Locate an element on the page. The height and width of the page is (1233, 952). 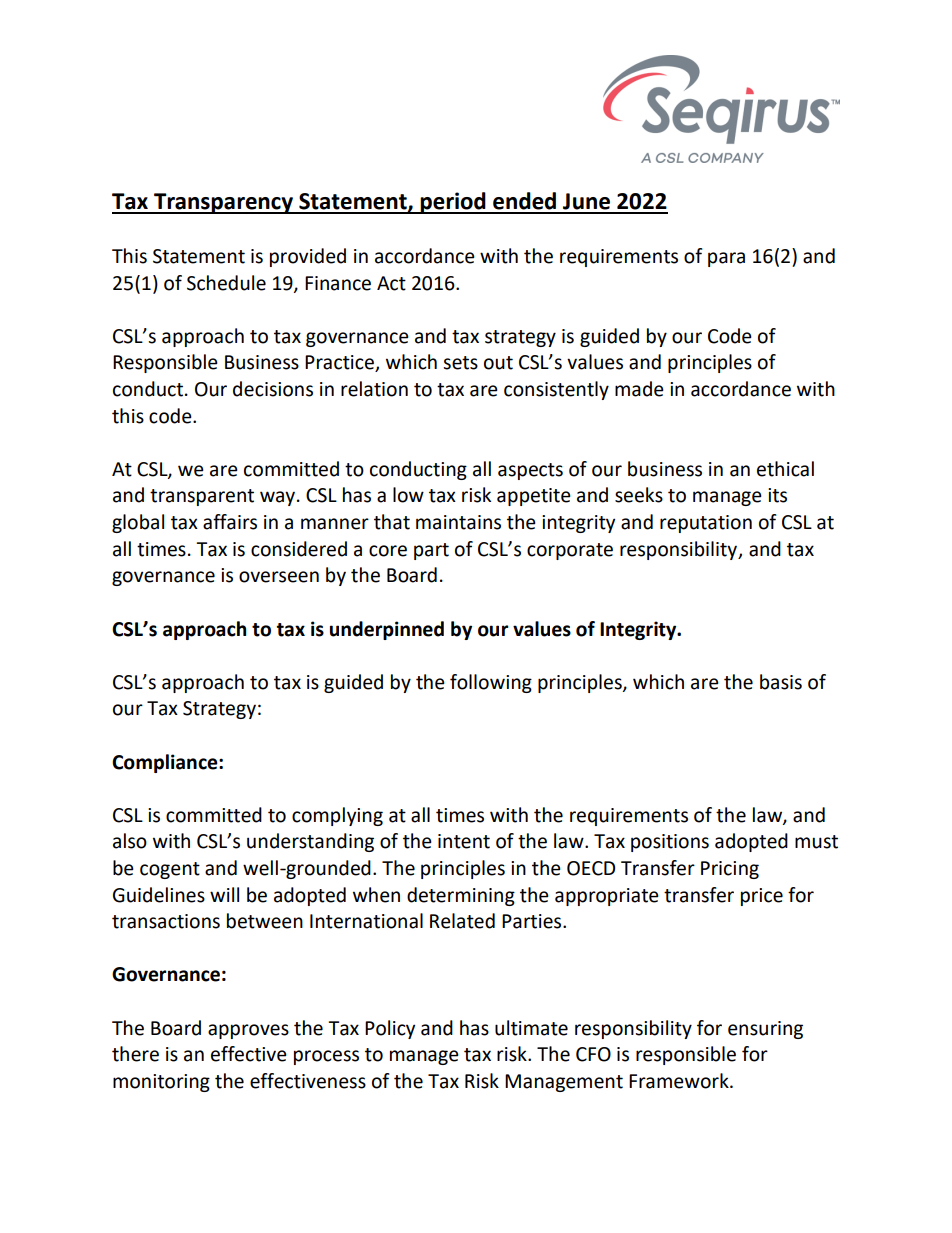
para is located at coordinates (726, 259).
